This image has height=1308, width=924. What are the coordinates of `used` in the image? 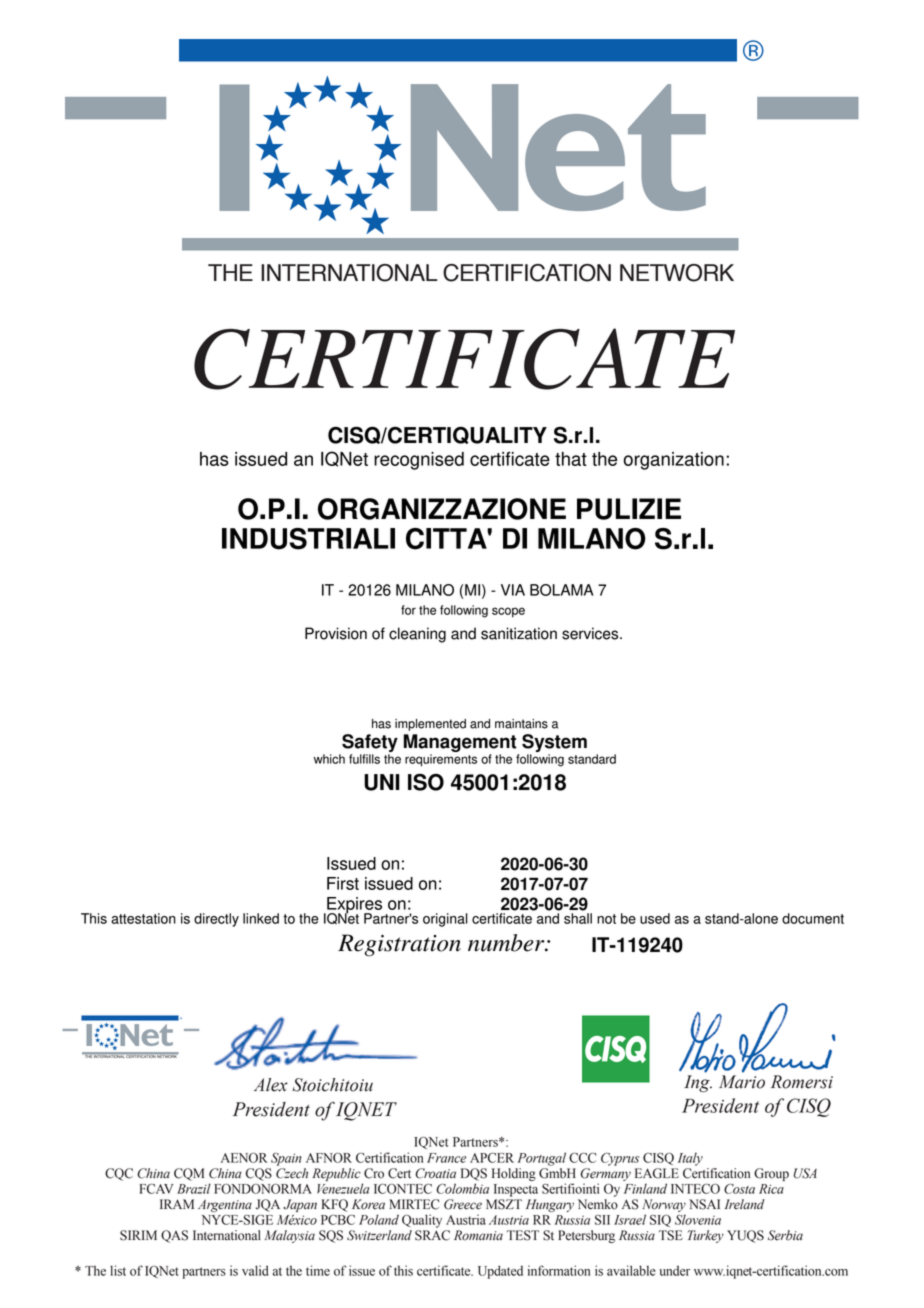 It's located at (655, 918).
